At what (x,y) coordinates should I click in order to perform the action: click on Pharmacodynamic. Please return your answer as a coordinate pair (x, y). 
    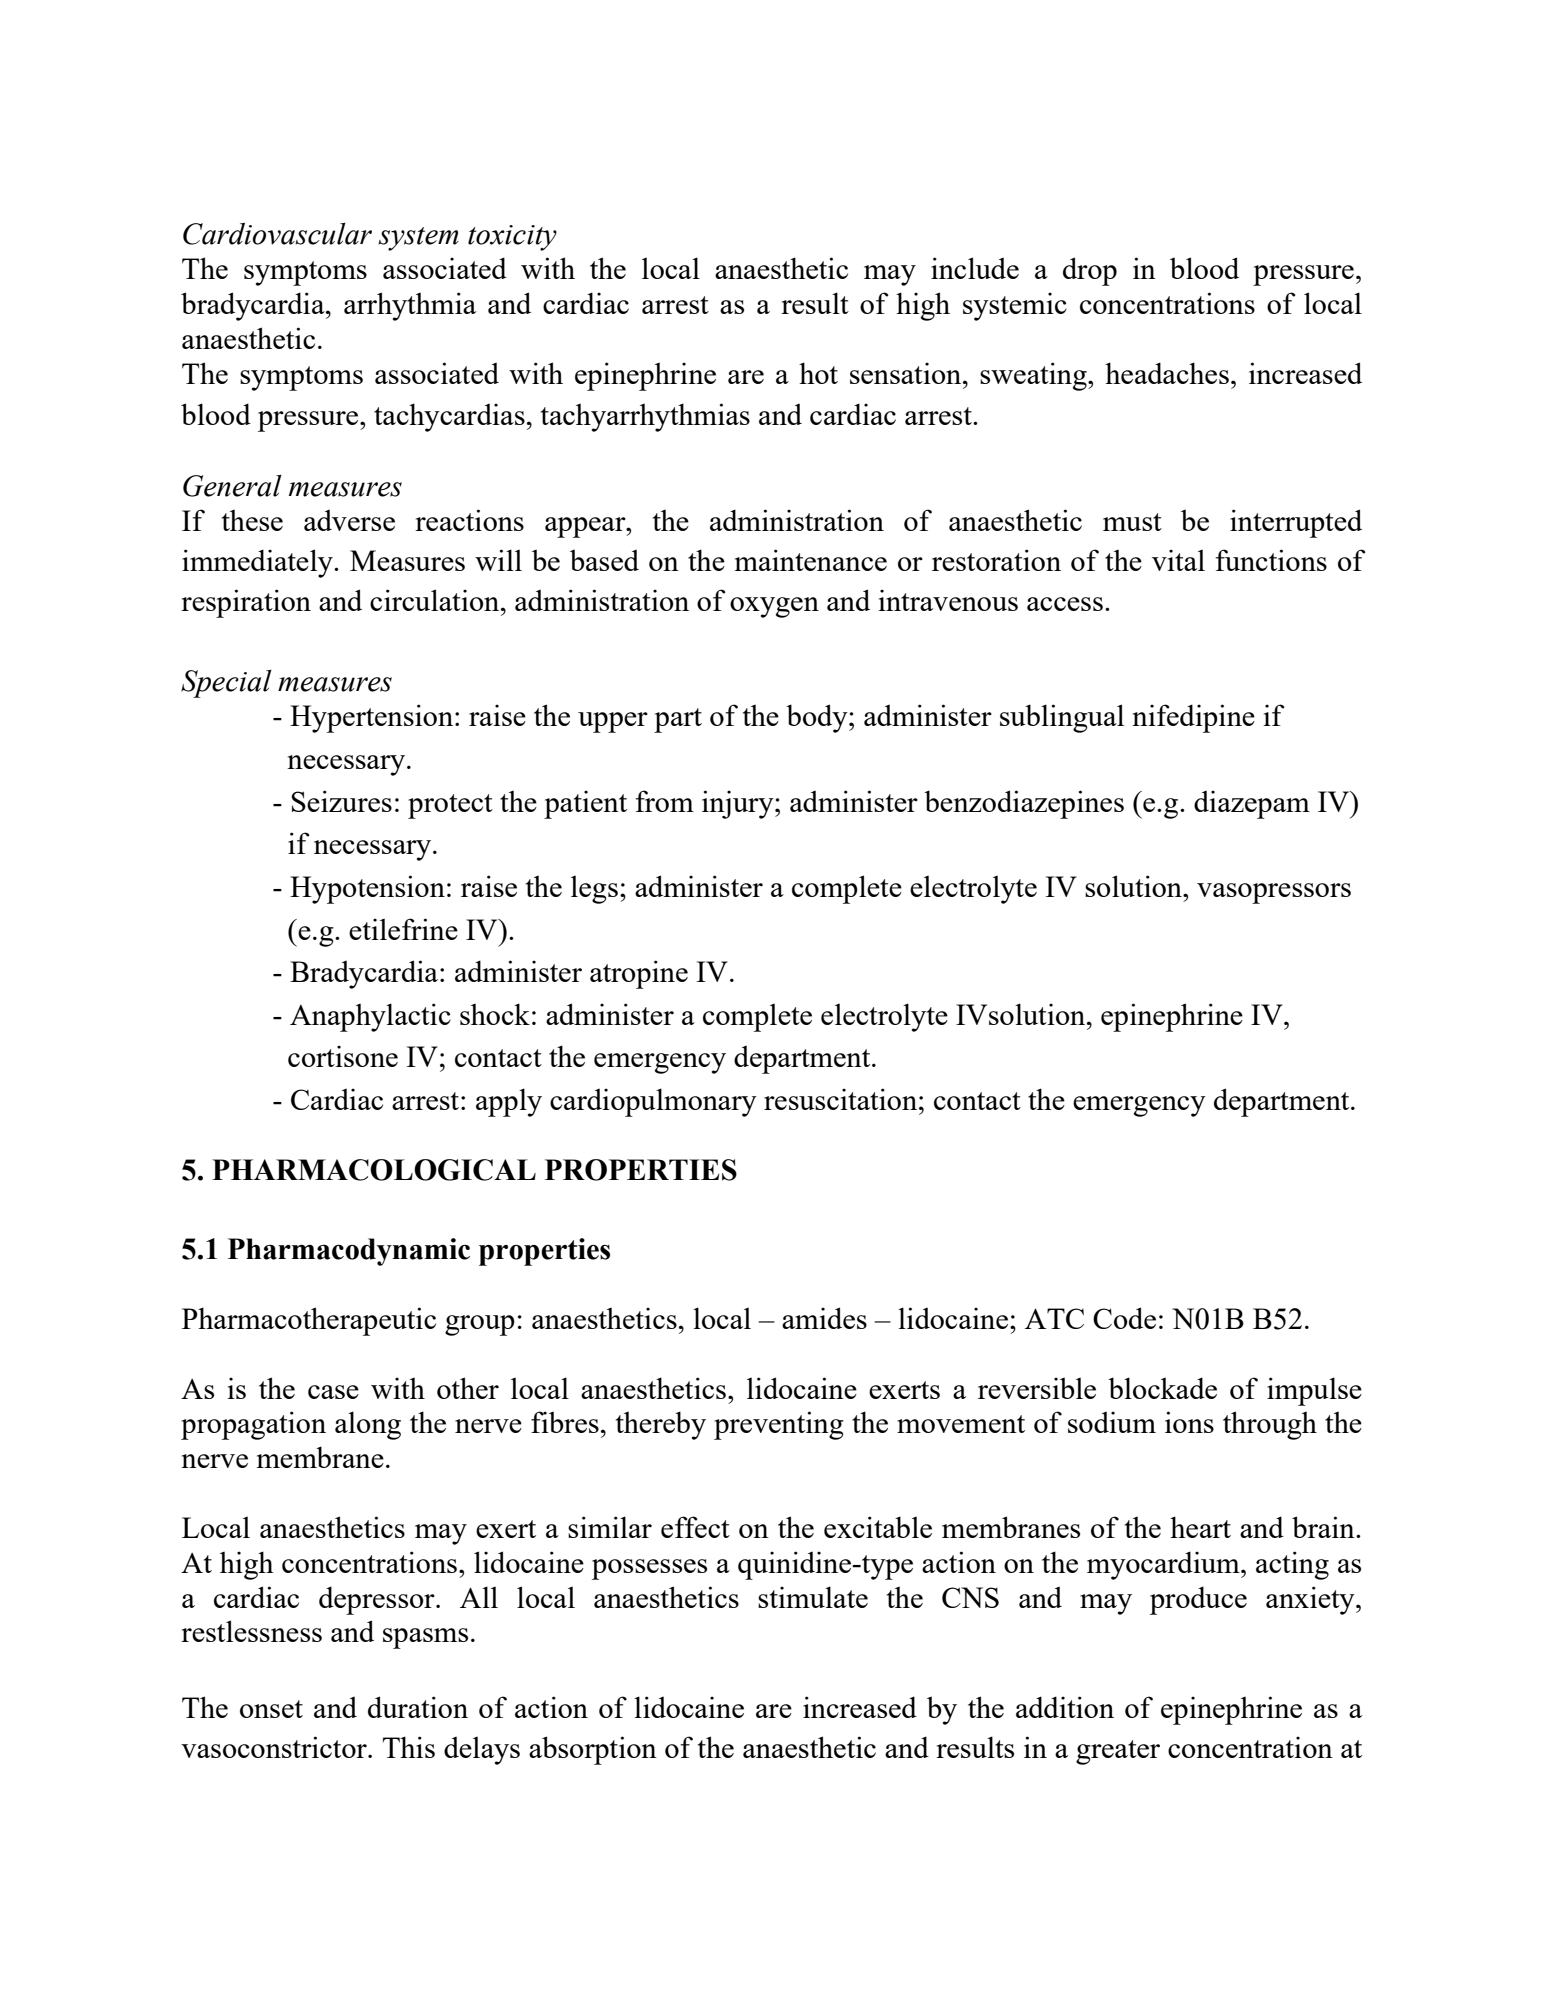
    Looking at the image, I should click on (349, 1252).
